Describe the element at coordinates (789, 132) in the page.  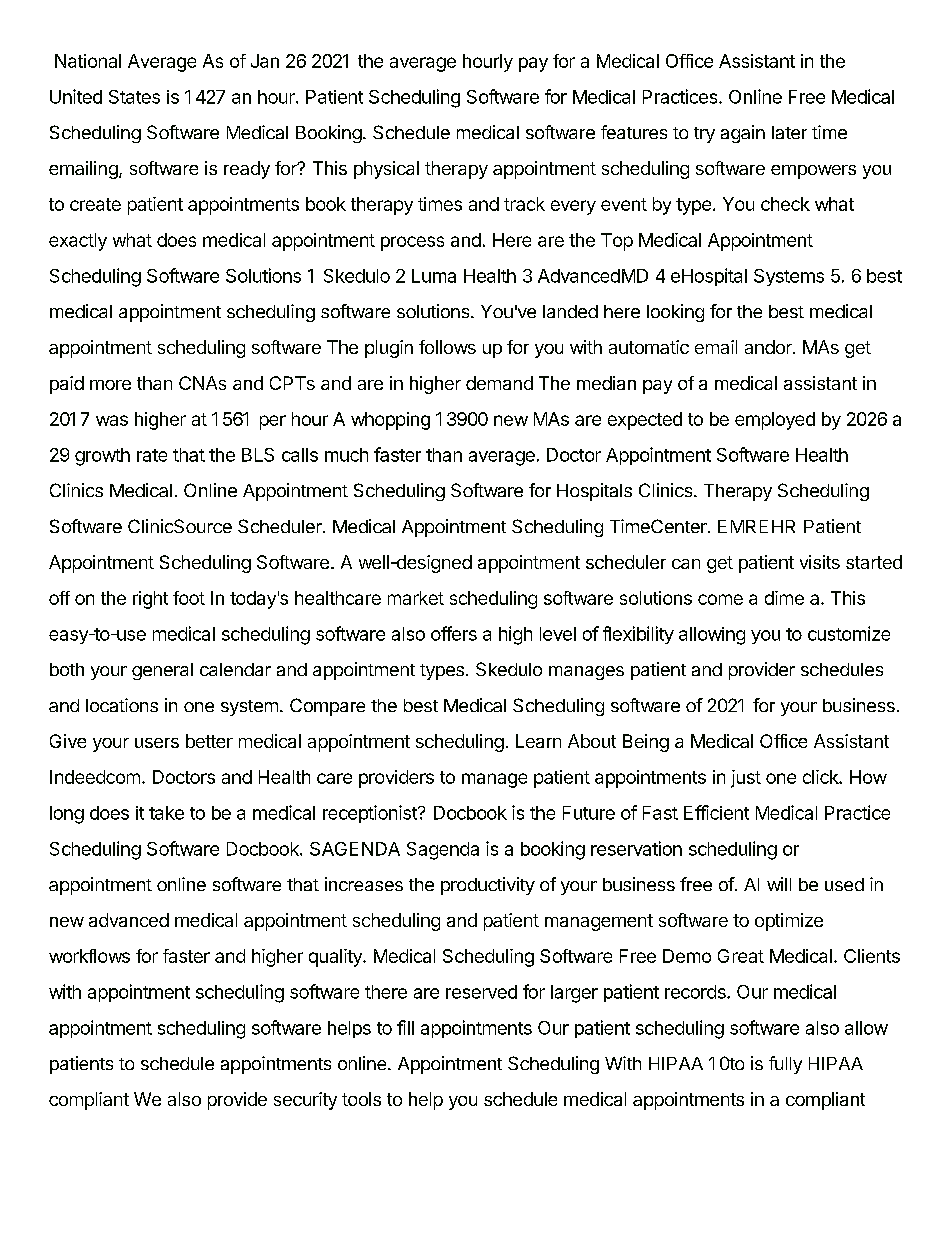
I see `later` at that location.
